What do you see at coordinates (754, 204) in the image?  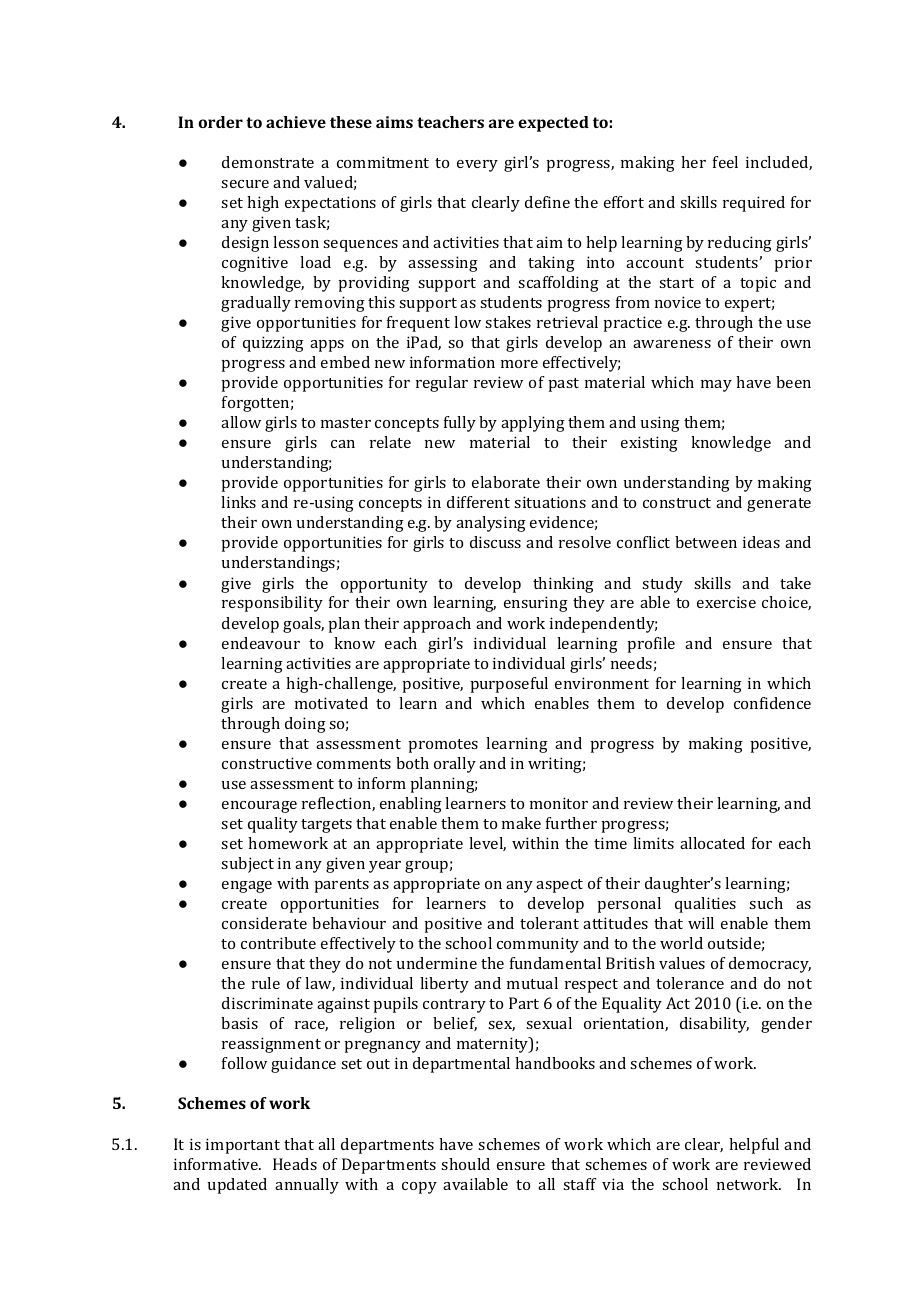 I see `required` at bounding box center [754, 204].
